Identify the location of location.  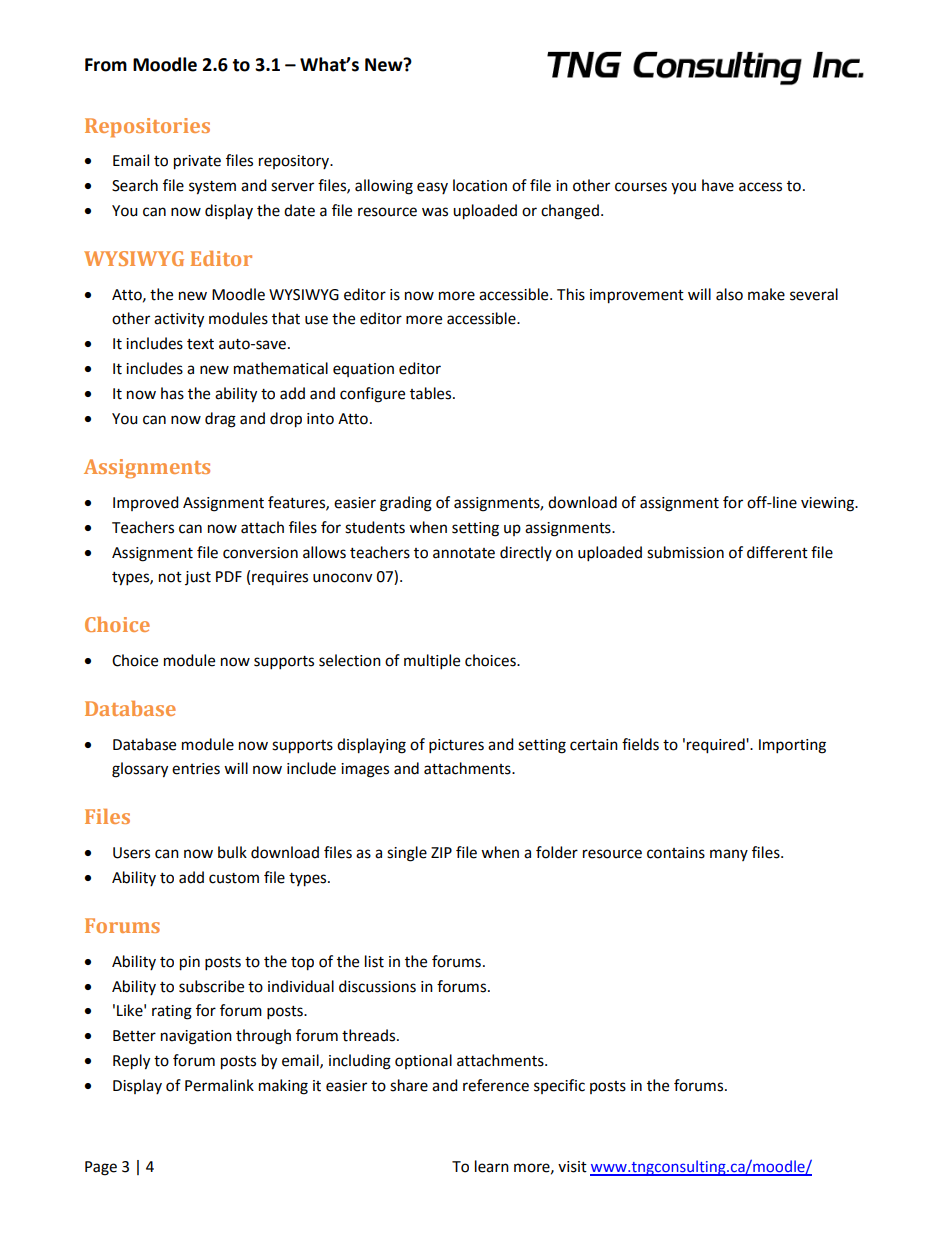
(480, 185).
